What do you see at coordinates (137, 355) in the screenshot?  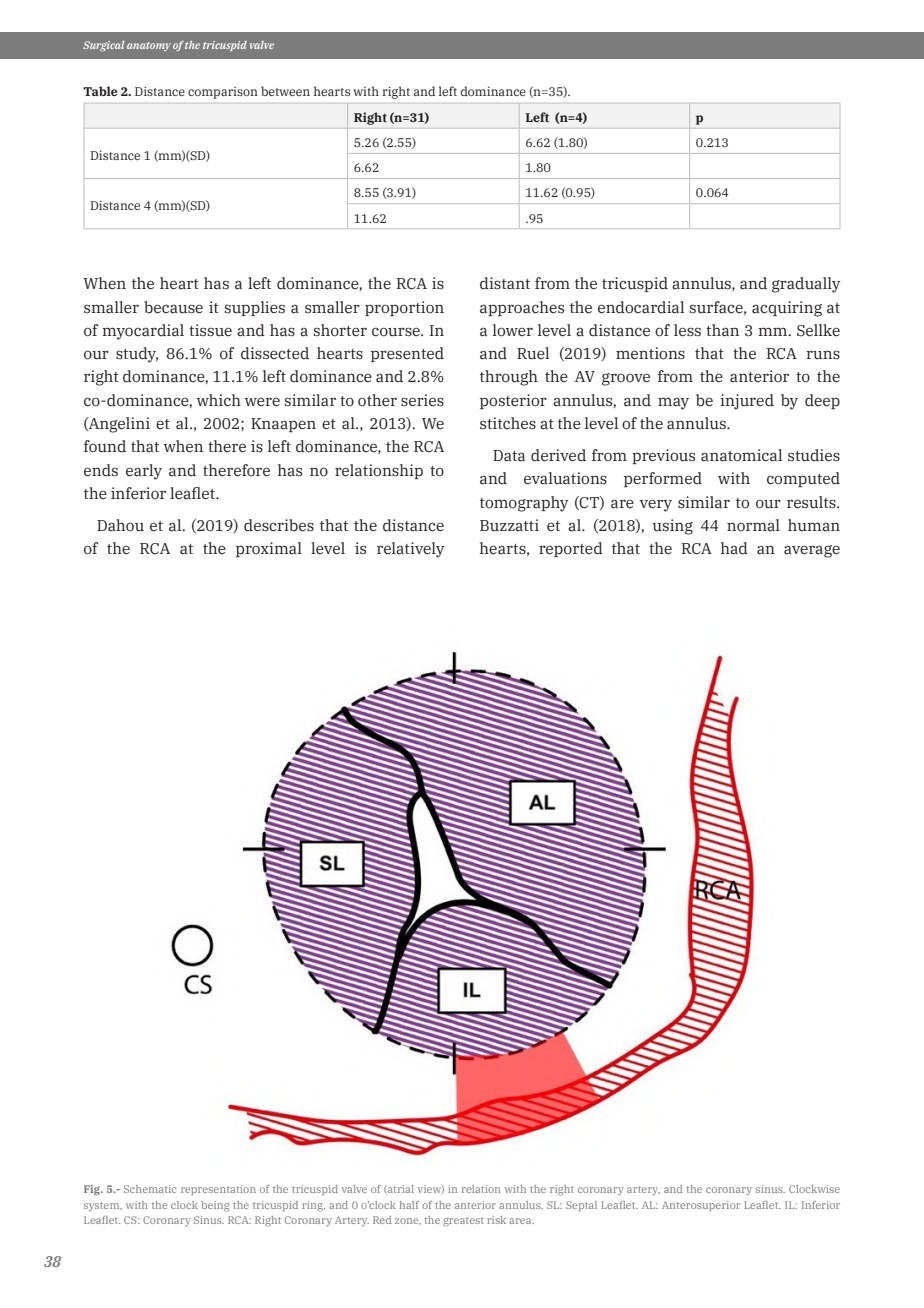 I see `study` at bounding box center [137, 355].
